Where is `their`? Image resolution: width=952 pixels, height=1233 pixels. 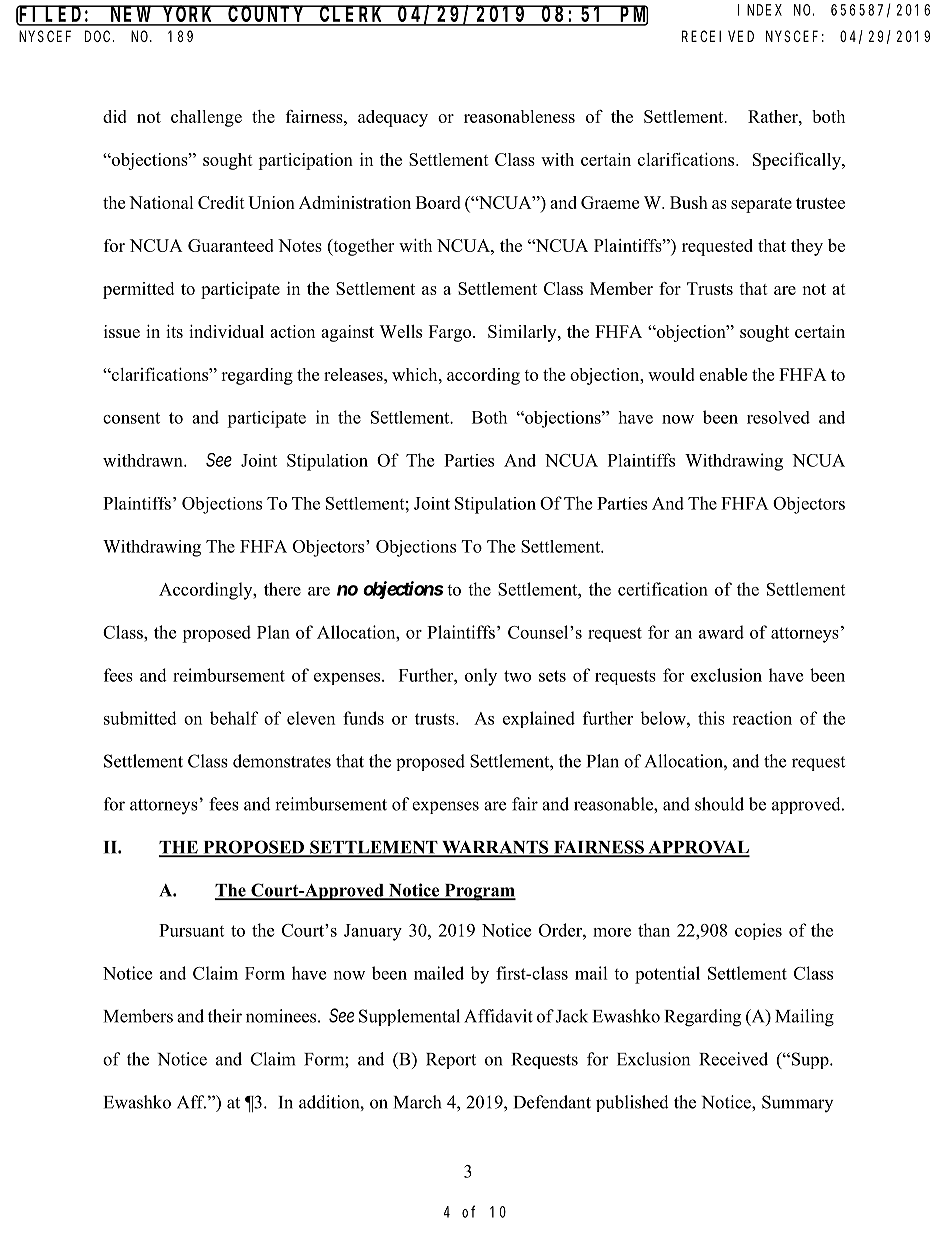
their is located at coordinates (225, 1016).
